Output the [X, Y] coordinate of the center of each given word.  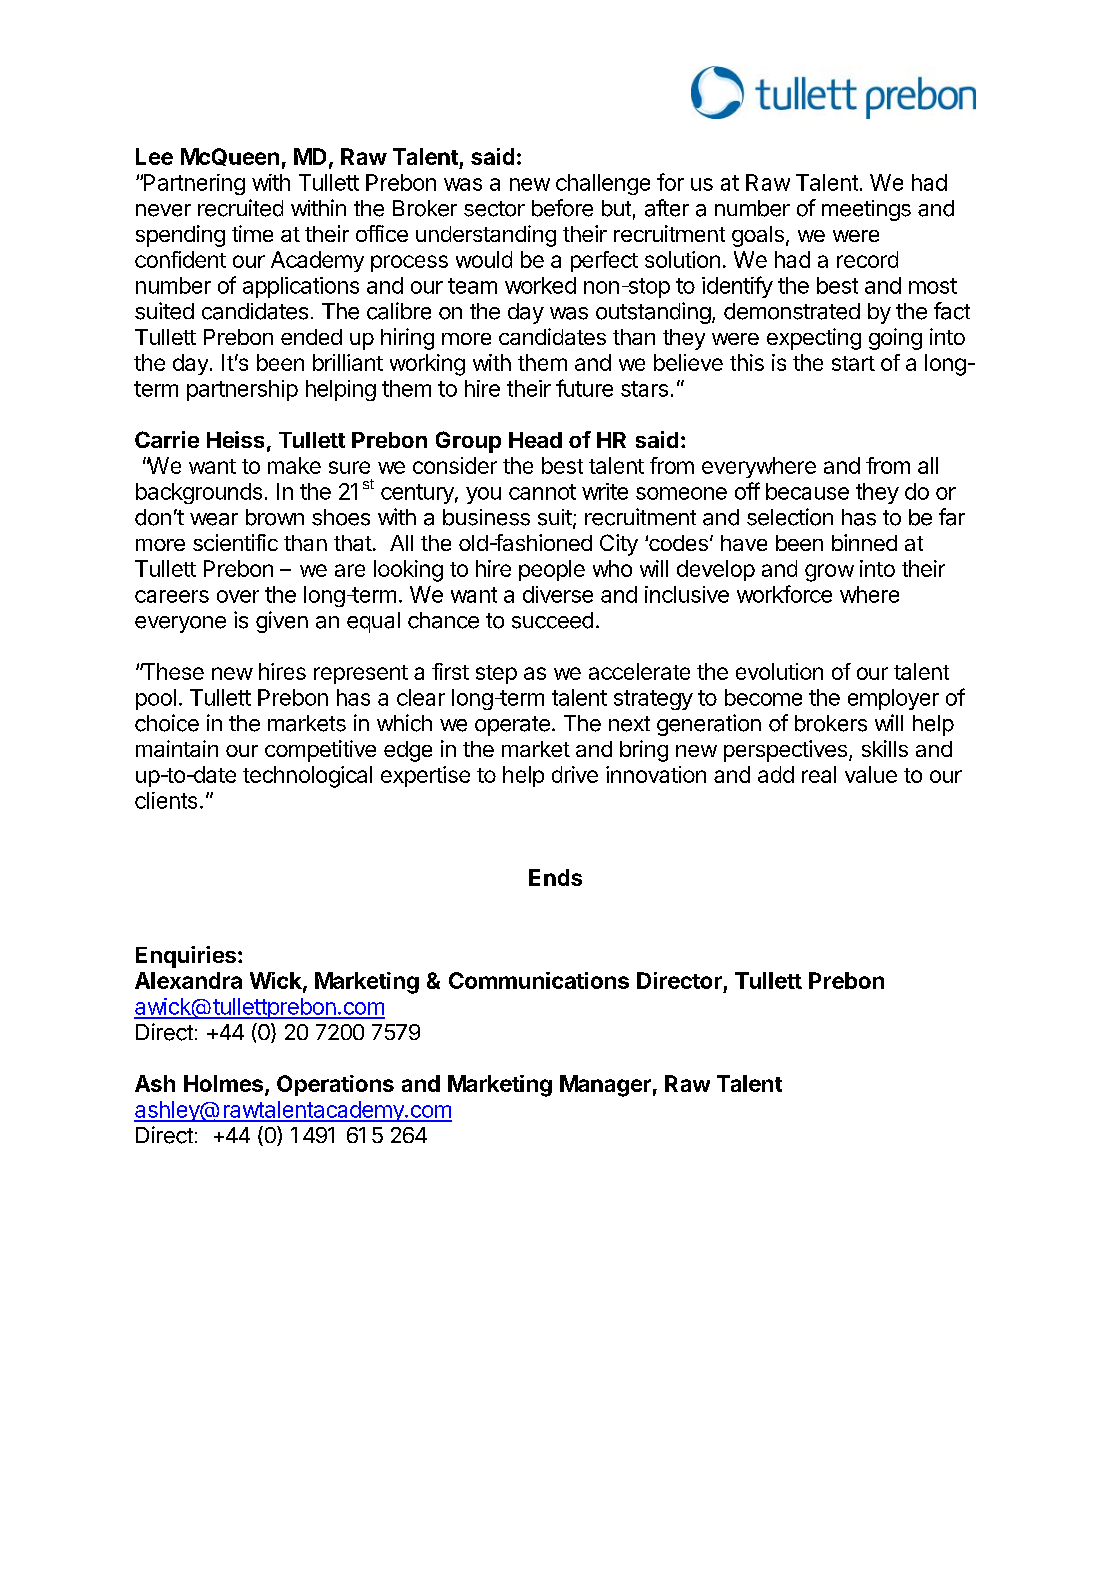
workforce [784, 594]
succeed [552, 620]
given [282, 622]
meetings [866, 210]
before [562, 208]
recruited [240, 208]
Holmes [223, 1083]
